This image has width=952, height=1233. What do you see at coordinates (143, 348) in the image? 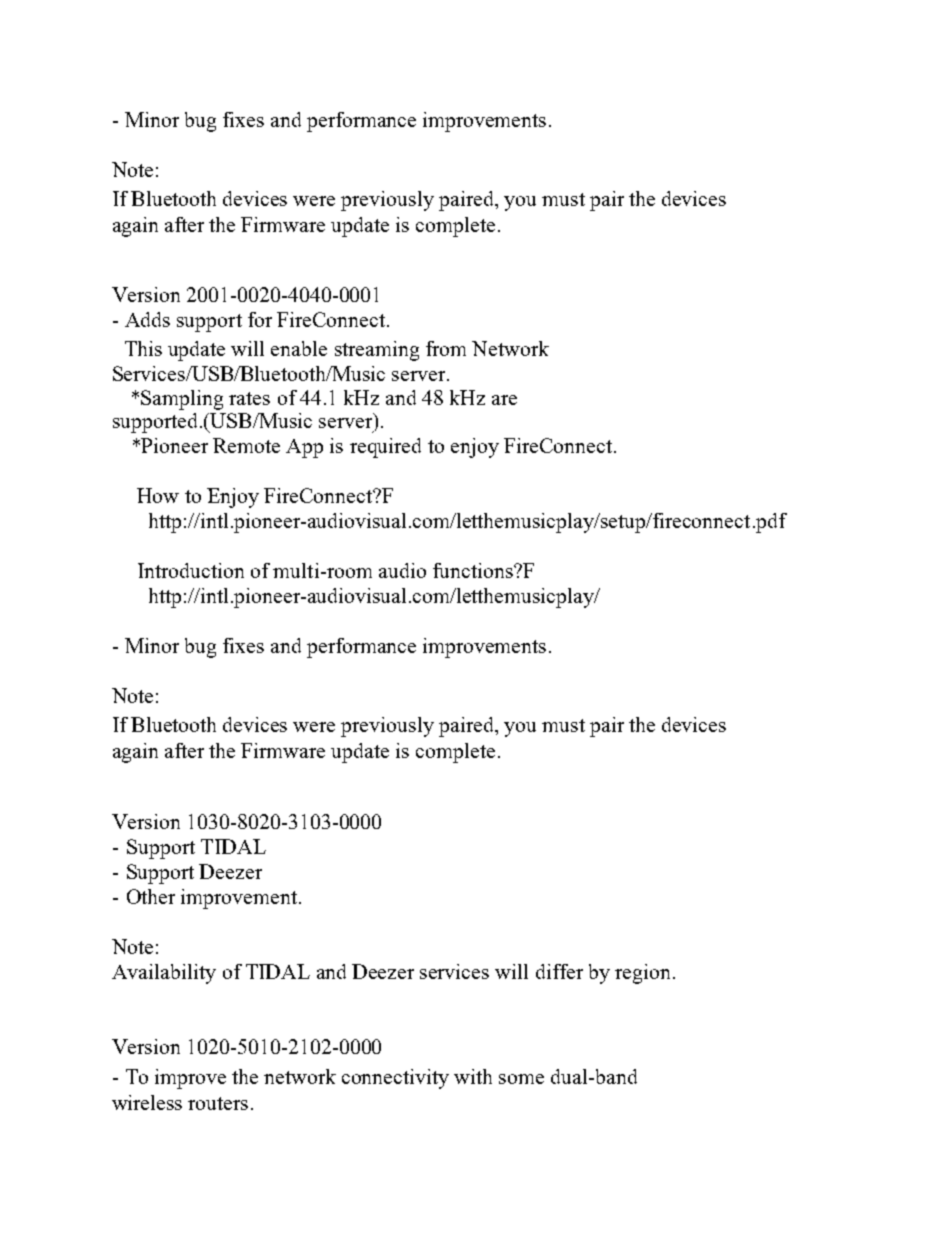
I see `This` at bounding box center [143, 348].
